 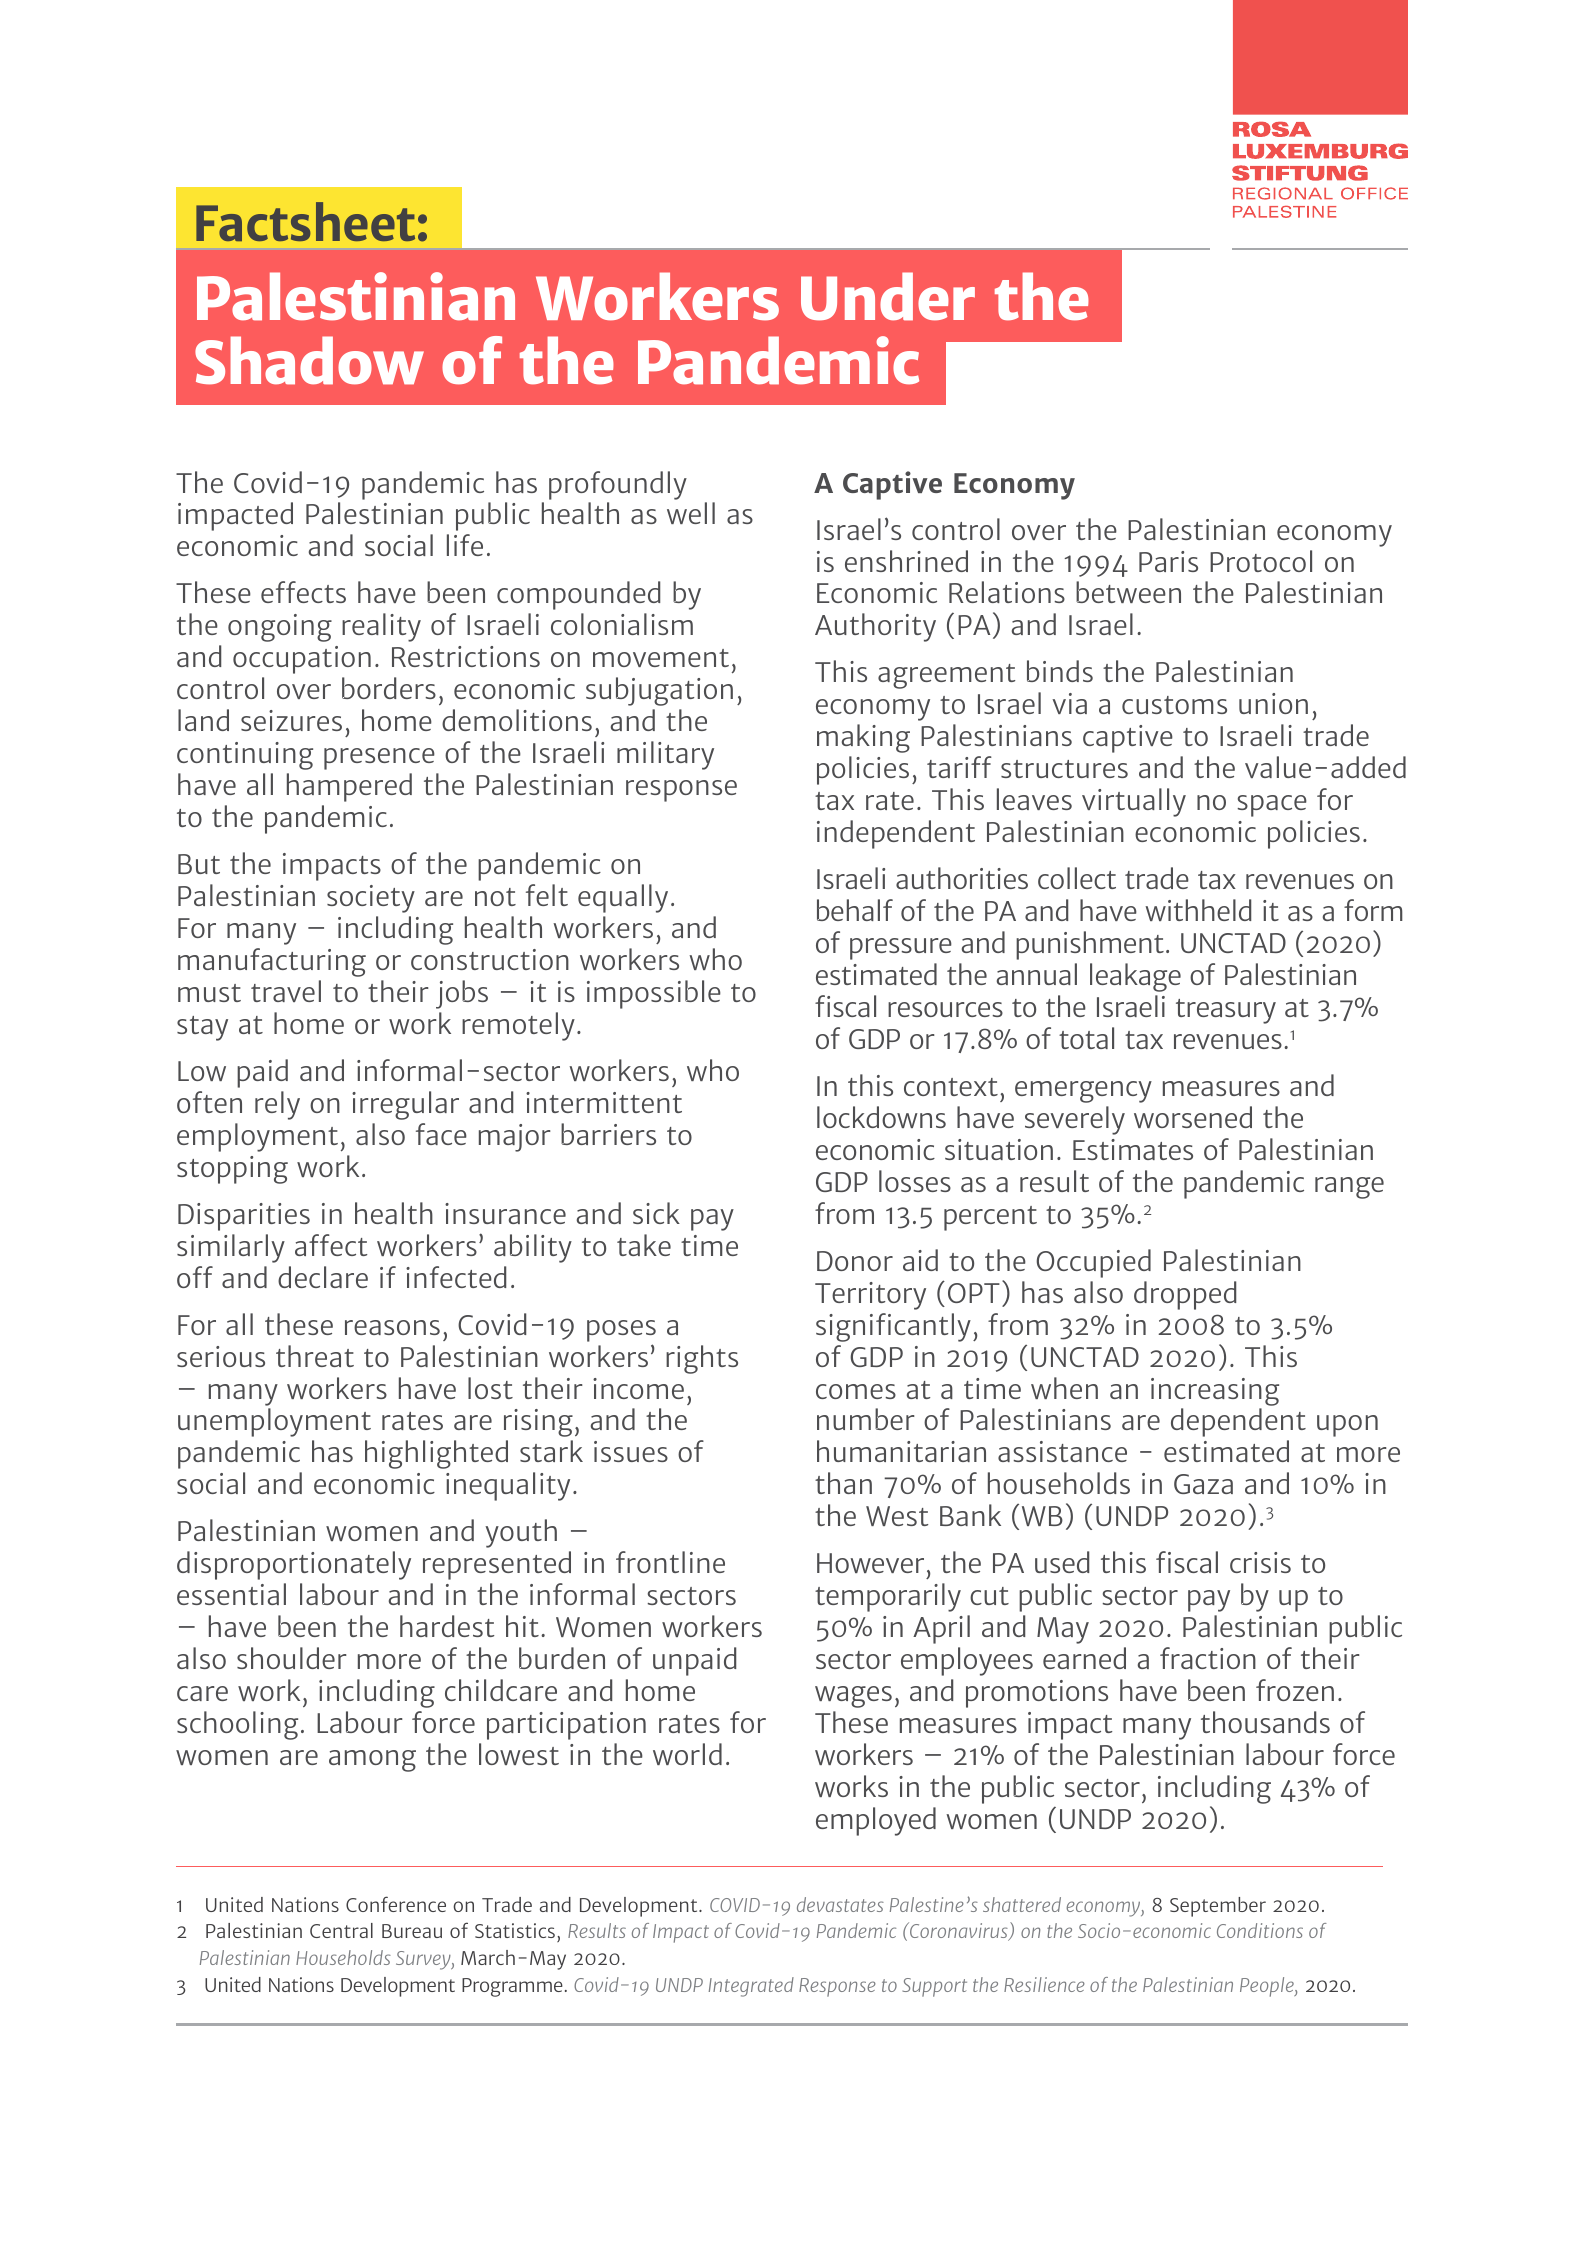 I want to click on devastates, so click(x=840, y=1904).
